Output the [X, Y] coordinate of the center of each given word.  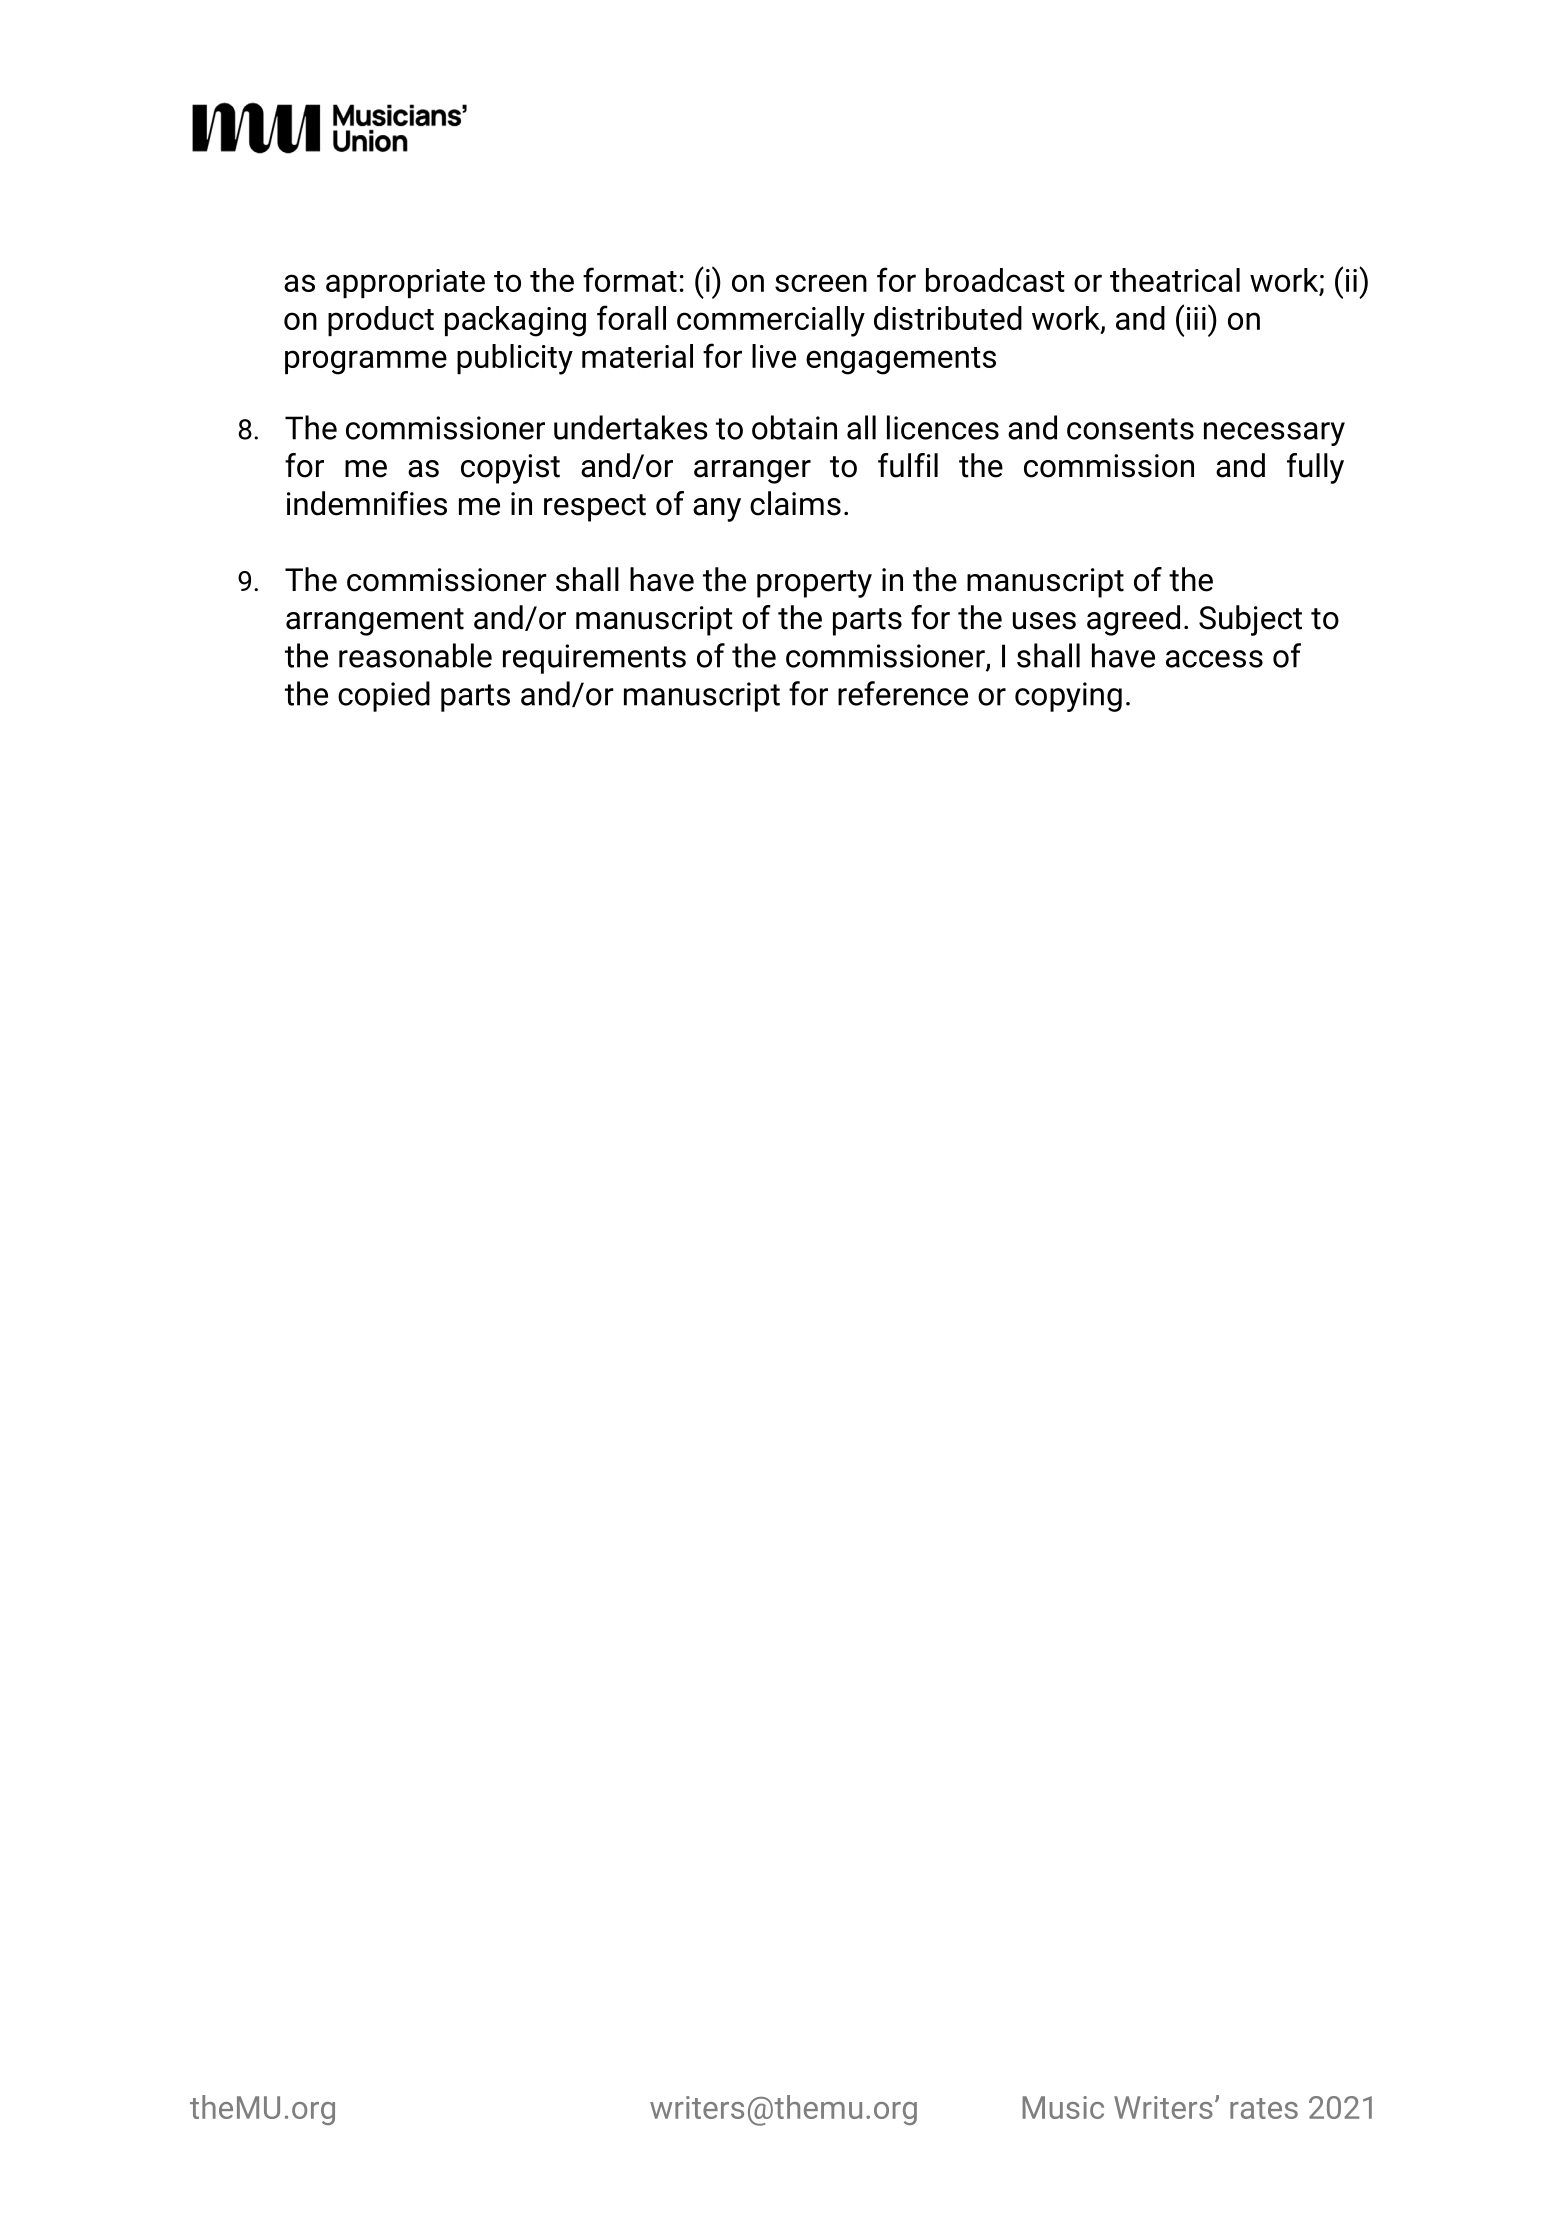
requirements [594, 659]
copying [1068, 697]
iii [1196, 318]
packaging [515, 321]
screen [821, 283]
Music [1063, 2107]
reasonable [415, 655]
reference [903, 693]
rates [1264, 2108]
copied [384, 696]
